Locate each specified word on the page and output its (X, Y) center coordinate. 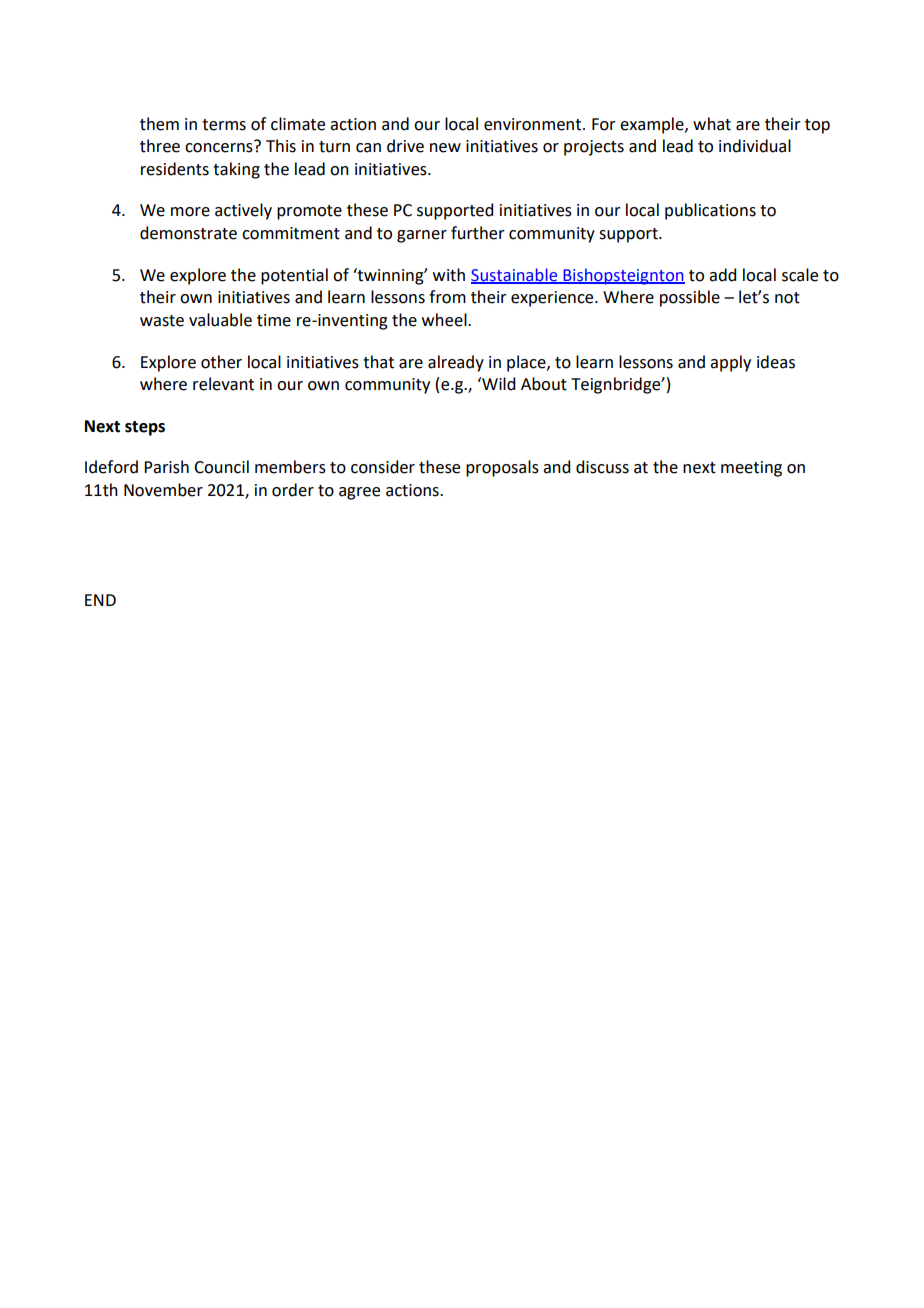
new (445, 148)
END (100, 600)
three (160, 146)
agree (359, 493)
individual (755, 146)
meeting (751, 469)
